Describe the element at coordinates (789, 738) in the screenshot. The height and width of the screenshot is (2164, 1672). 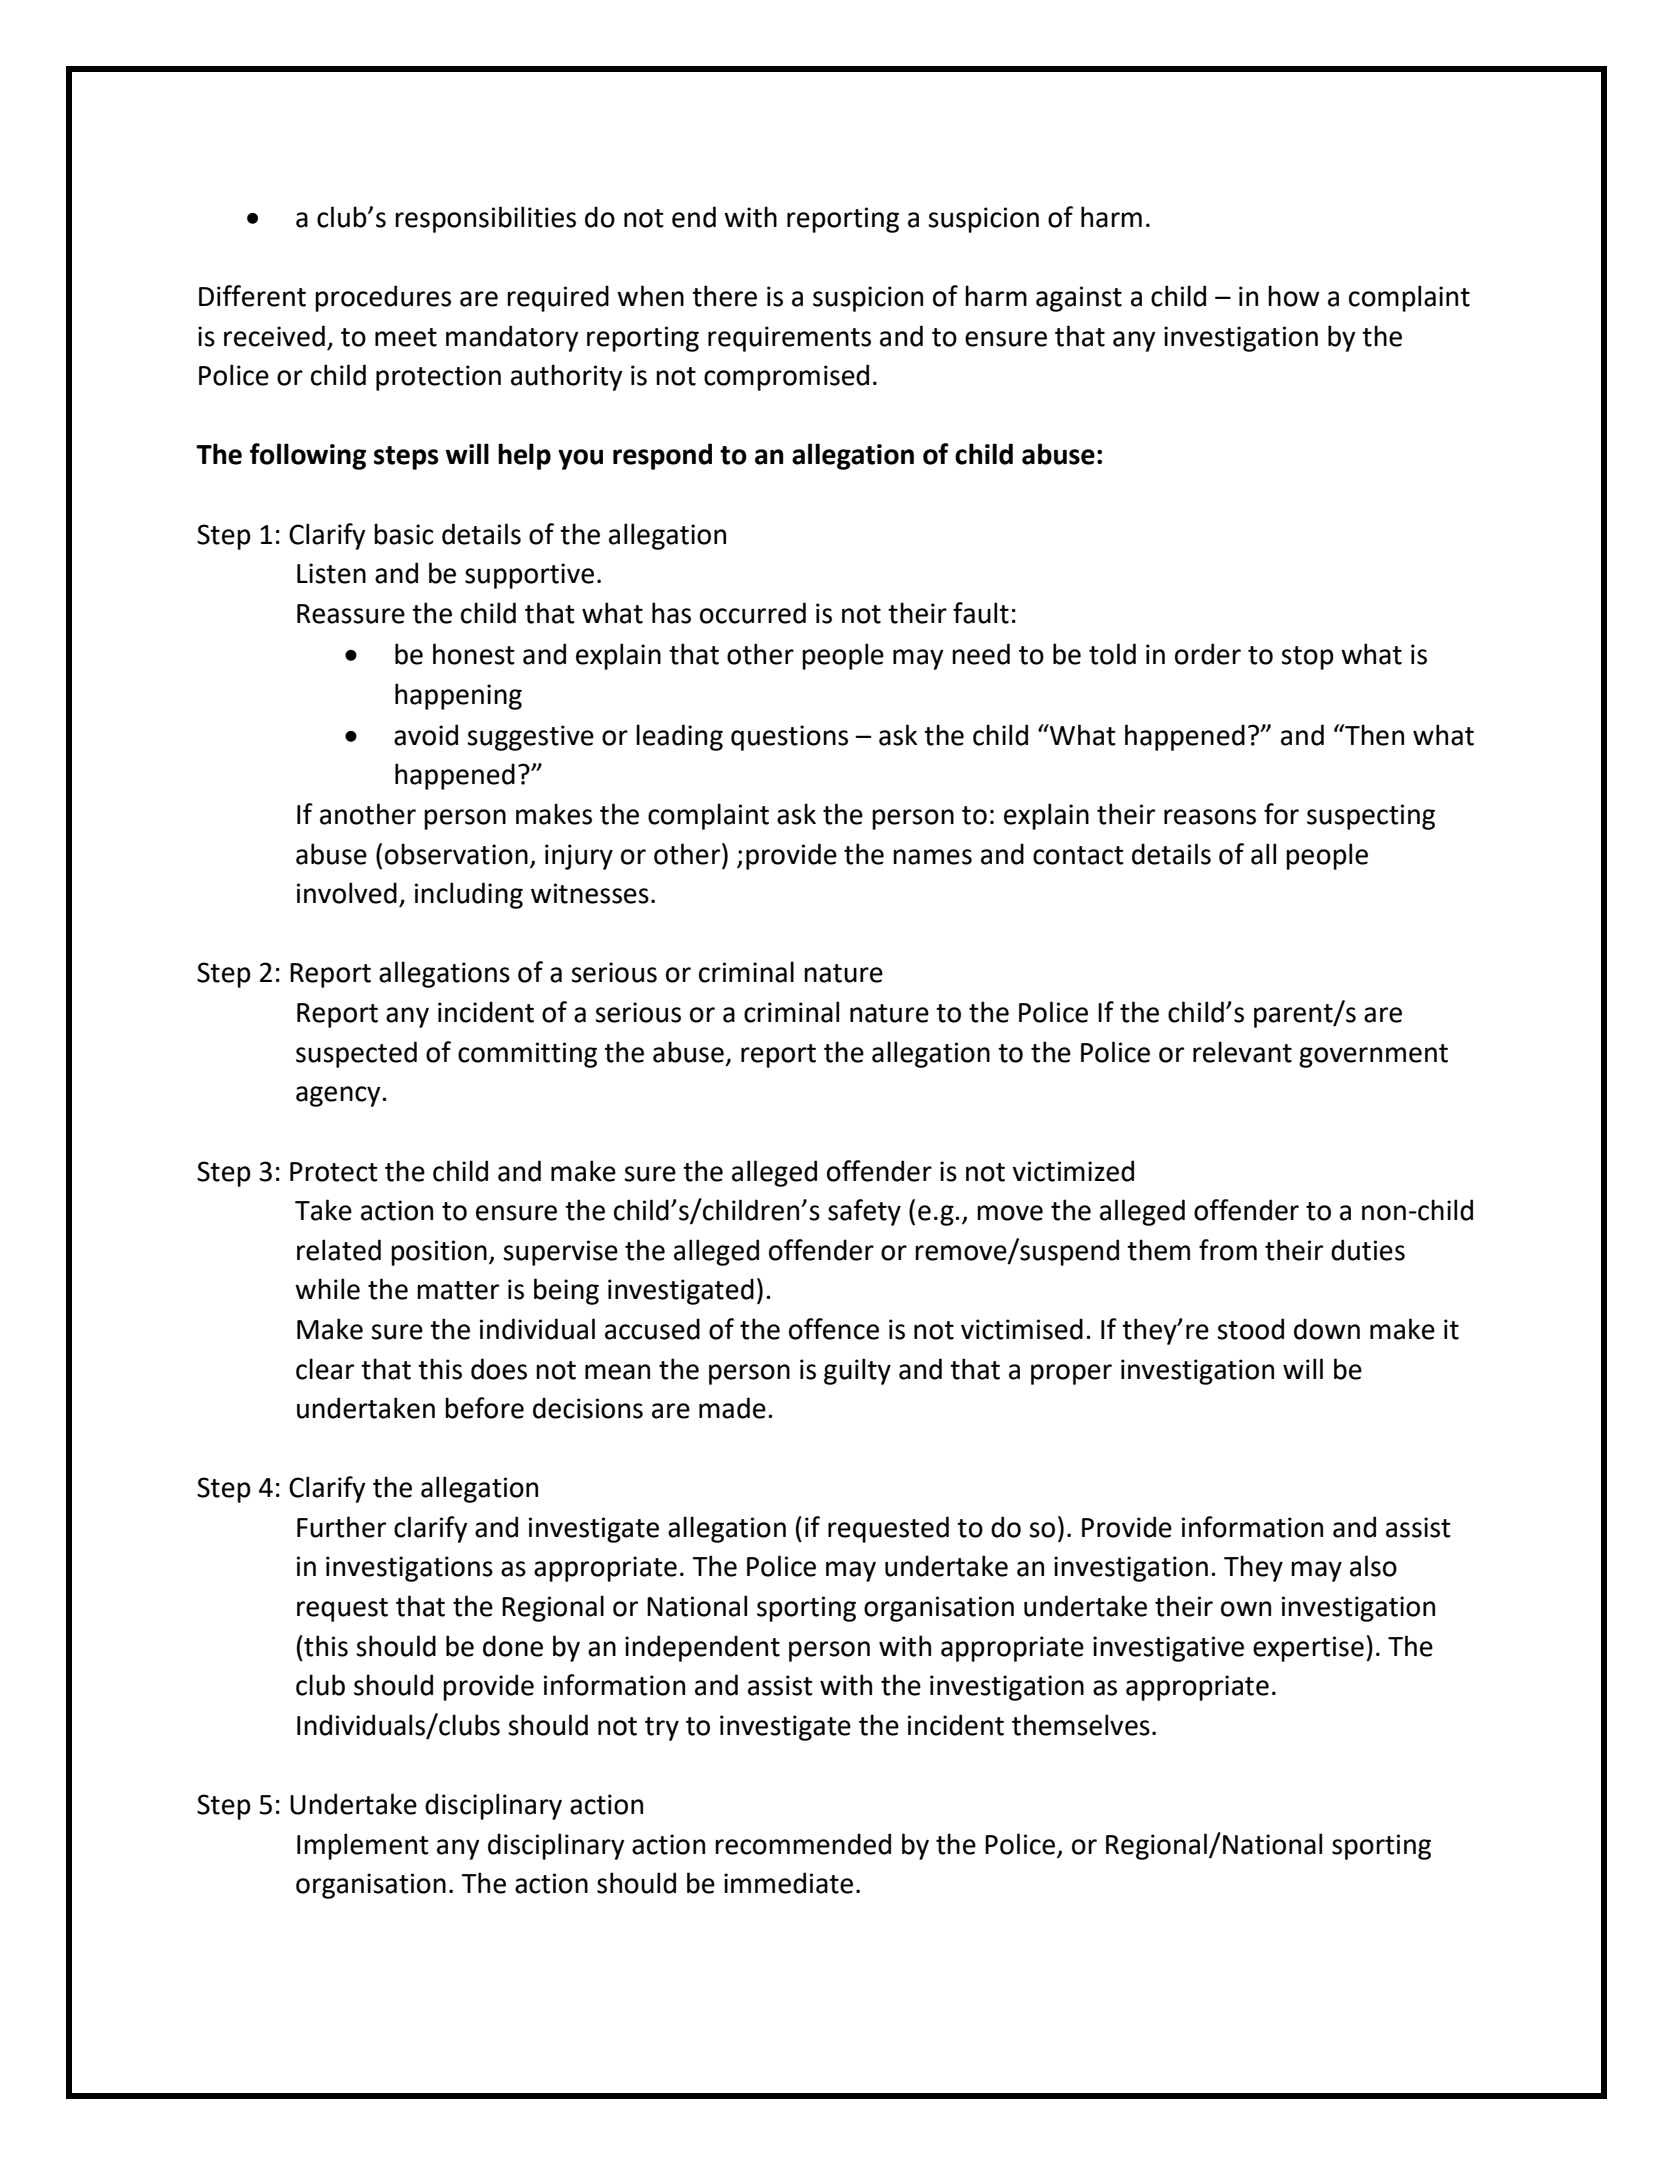
I see `questions` at that location.
